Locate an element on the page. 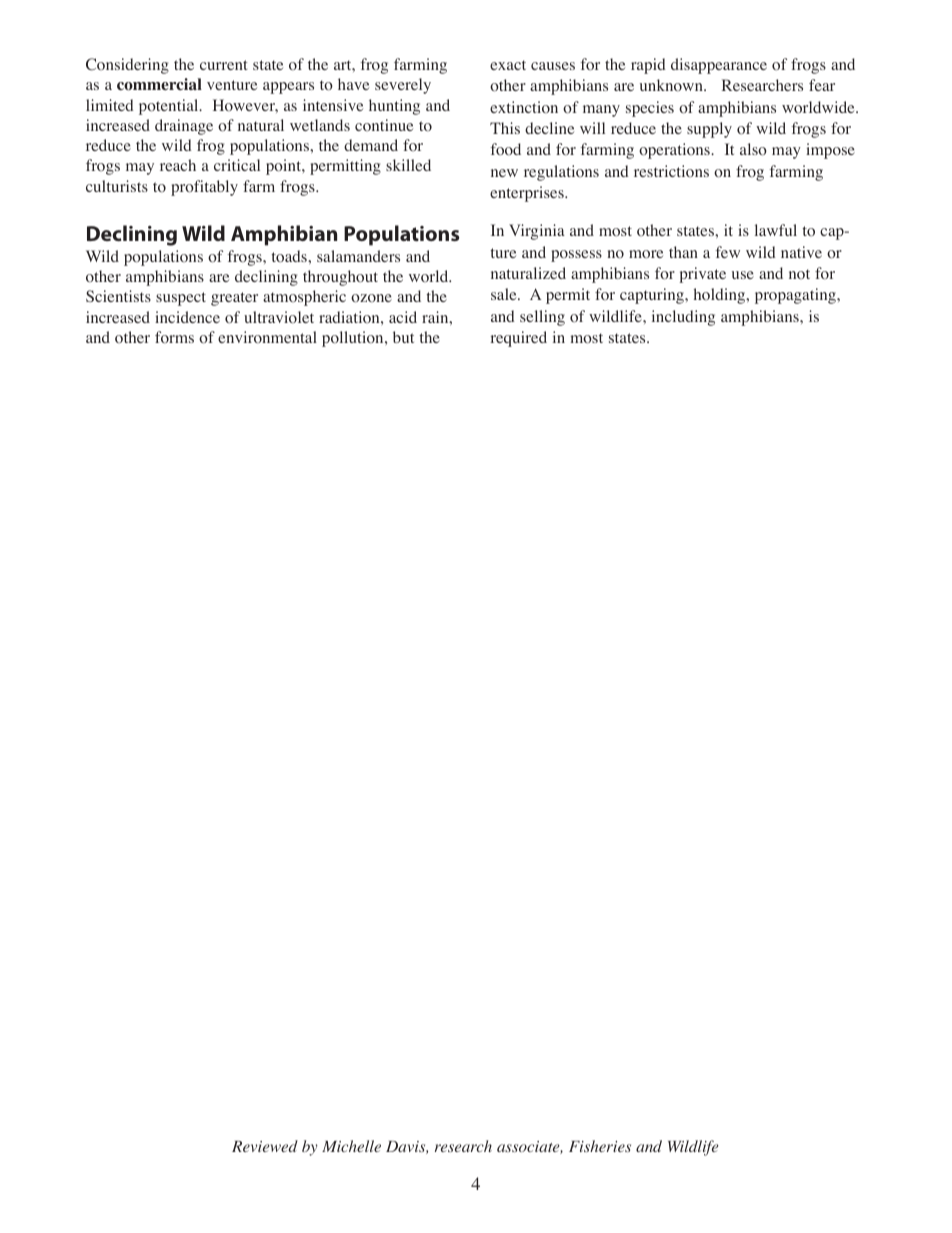 The height and width of the image is (1233, 952). Michelle is located at coordinates (351, 1146).
